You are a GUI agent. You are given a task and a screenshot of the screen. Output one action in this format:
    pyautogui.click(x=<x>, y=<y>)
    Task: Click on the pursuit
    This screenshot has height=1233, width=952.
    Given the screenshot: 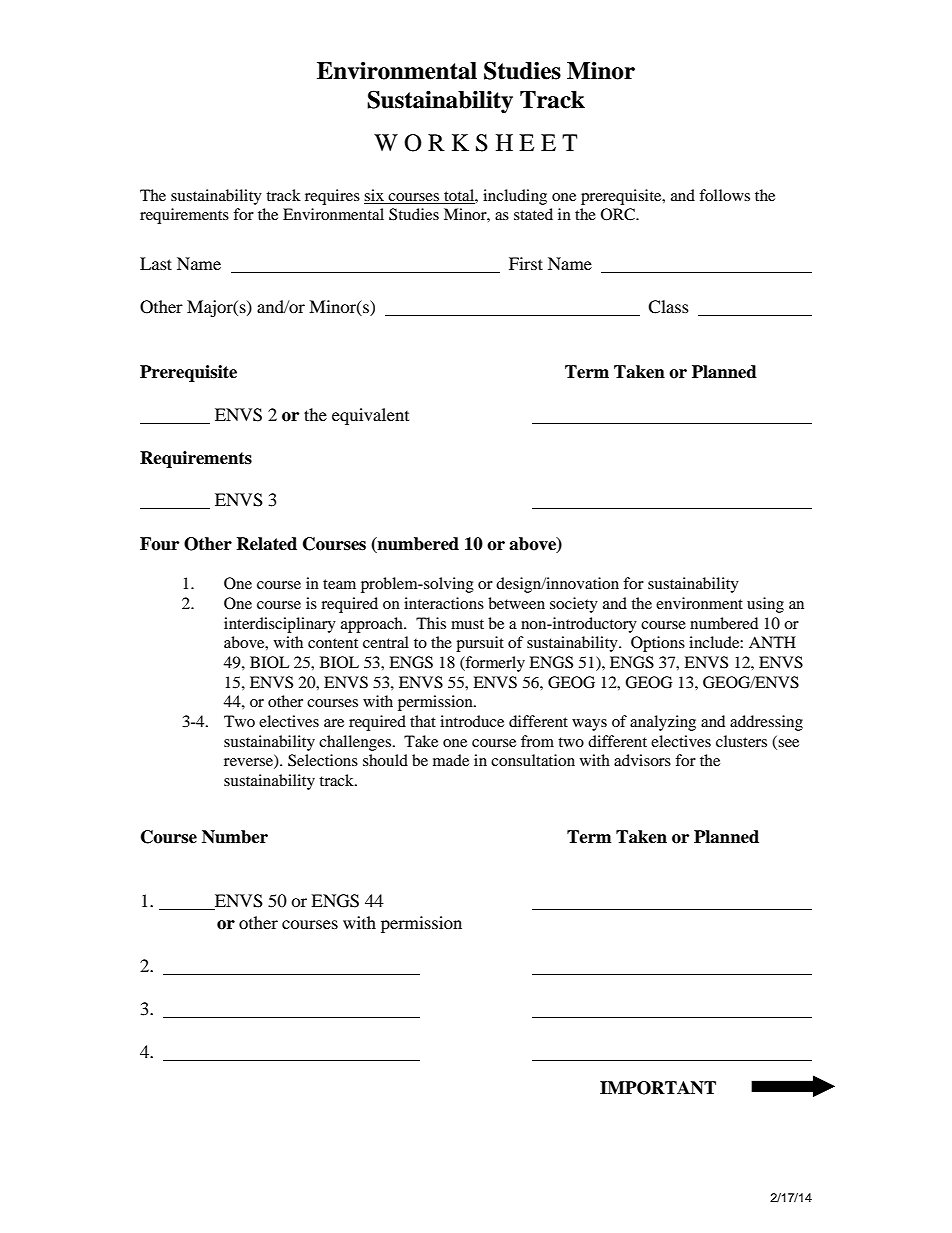 What is the action you would take?
    pyautogui.click(x=480, y=644)
